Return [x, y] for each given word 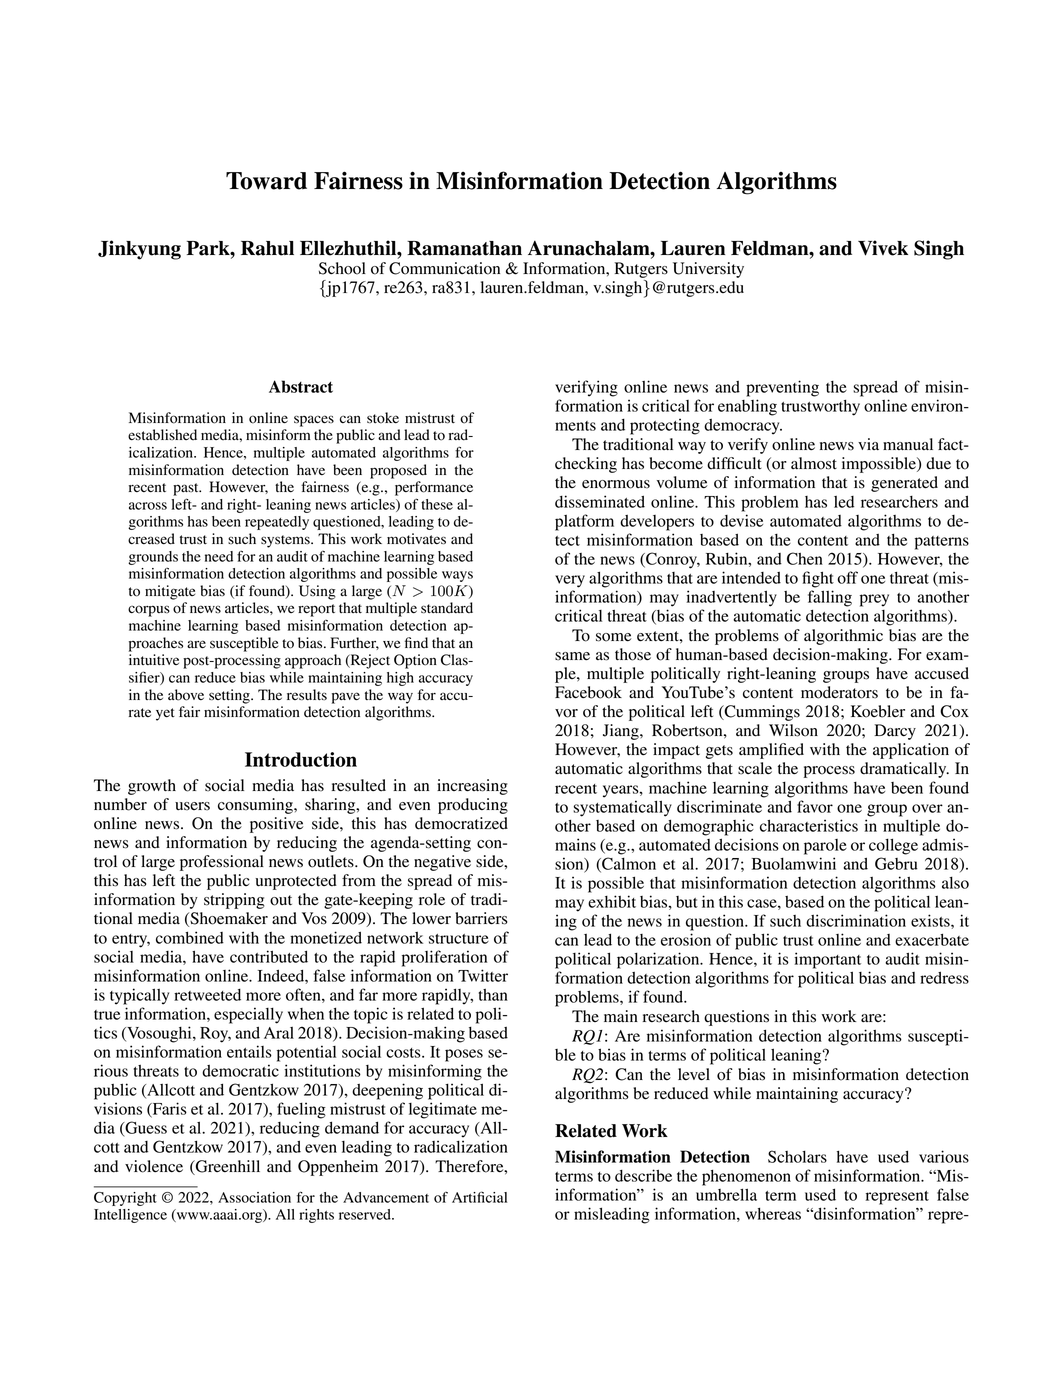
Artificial [479, 1197]
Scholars [797, 1156]
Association [254, 1197]
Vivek [883, 248]
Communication [444, 268]
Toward [266, 181]
